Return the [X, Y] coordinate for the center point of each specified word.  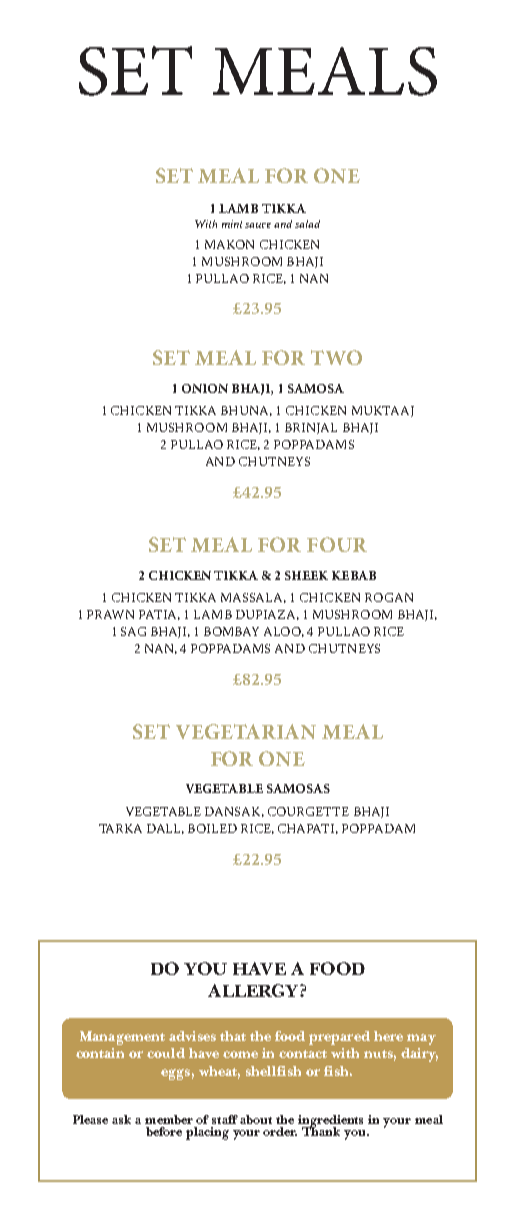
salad [307, 224]
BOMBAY [231, 631]
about [256, 1119]
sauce [258, 225]
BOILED [212, 828]
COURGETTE [308, 811]
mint [234, 224]
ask [121, 1119]
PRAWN [110, 614]
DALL [165, 829]
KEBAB [354, 575]
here [388, 1036]
